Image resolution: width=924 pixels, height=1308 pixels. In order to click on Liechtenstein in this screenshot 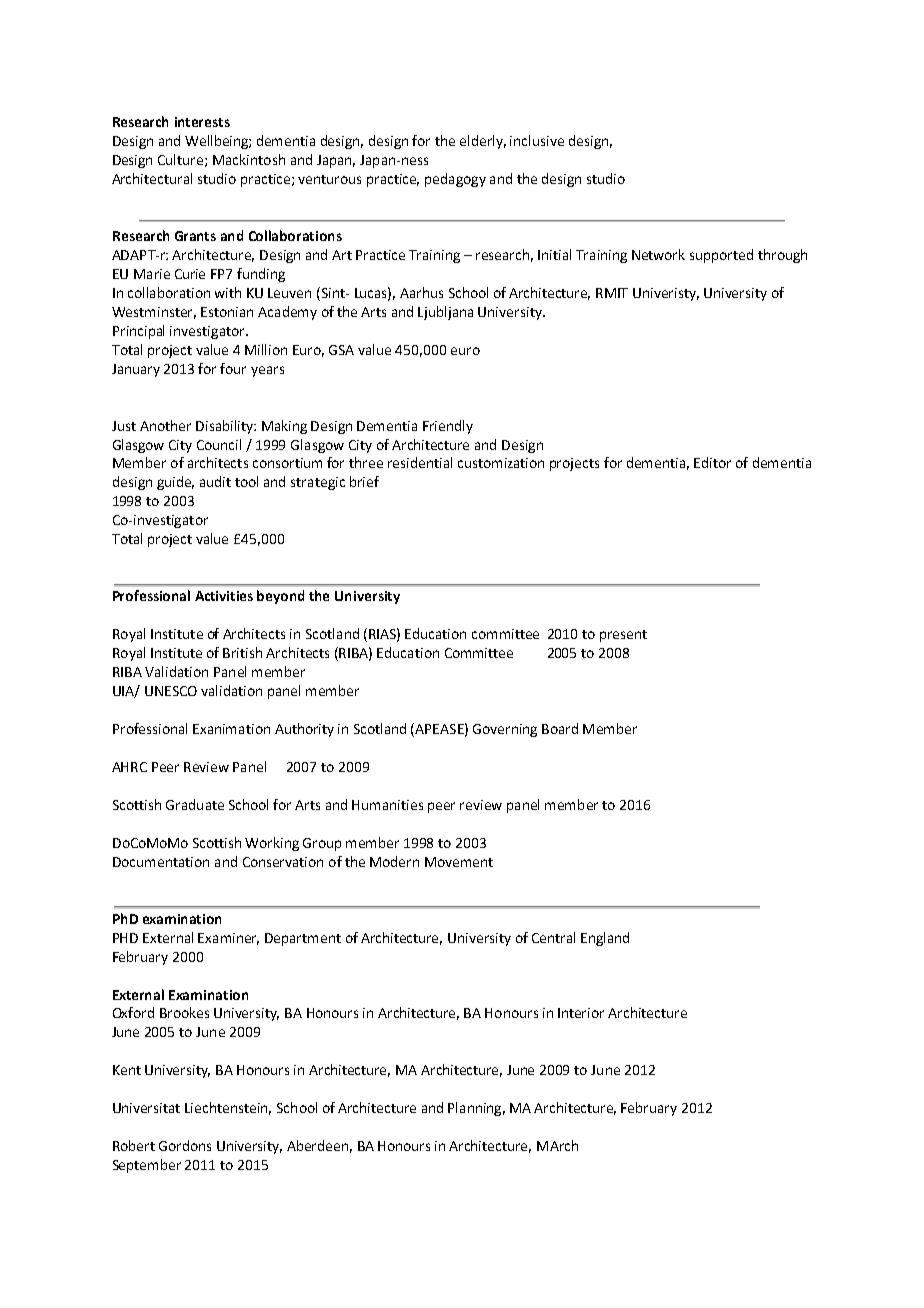, I will do `click(228, 1108)`.
